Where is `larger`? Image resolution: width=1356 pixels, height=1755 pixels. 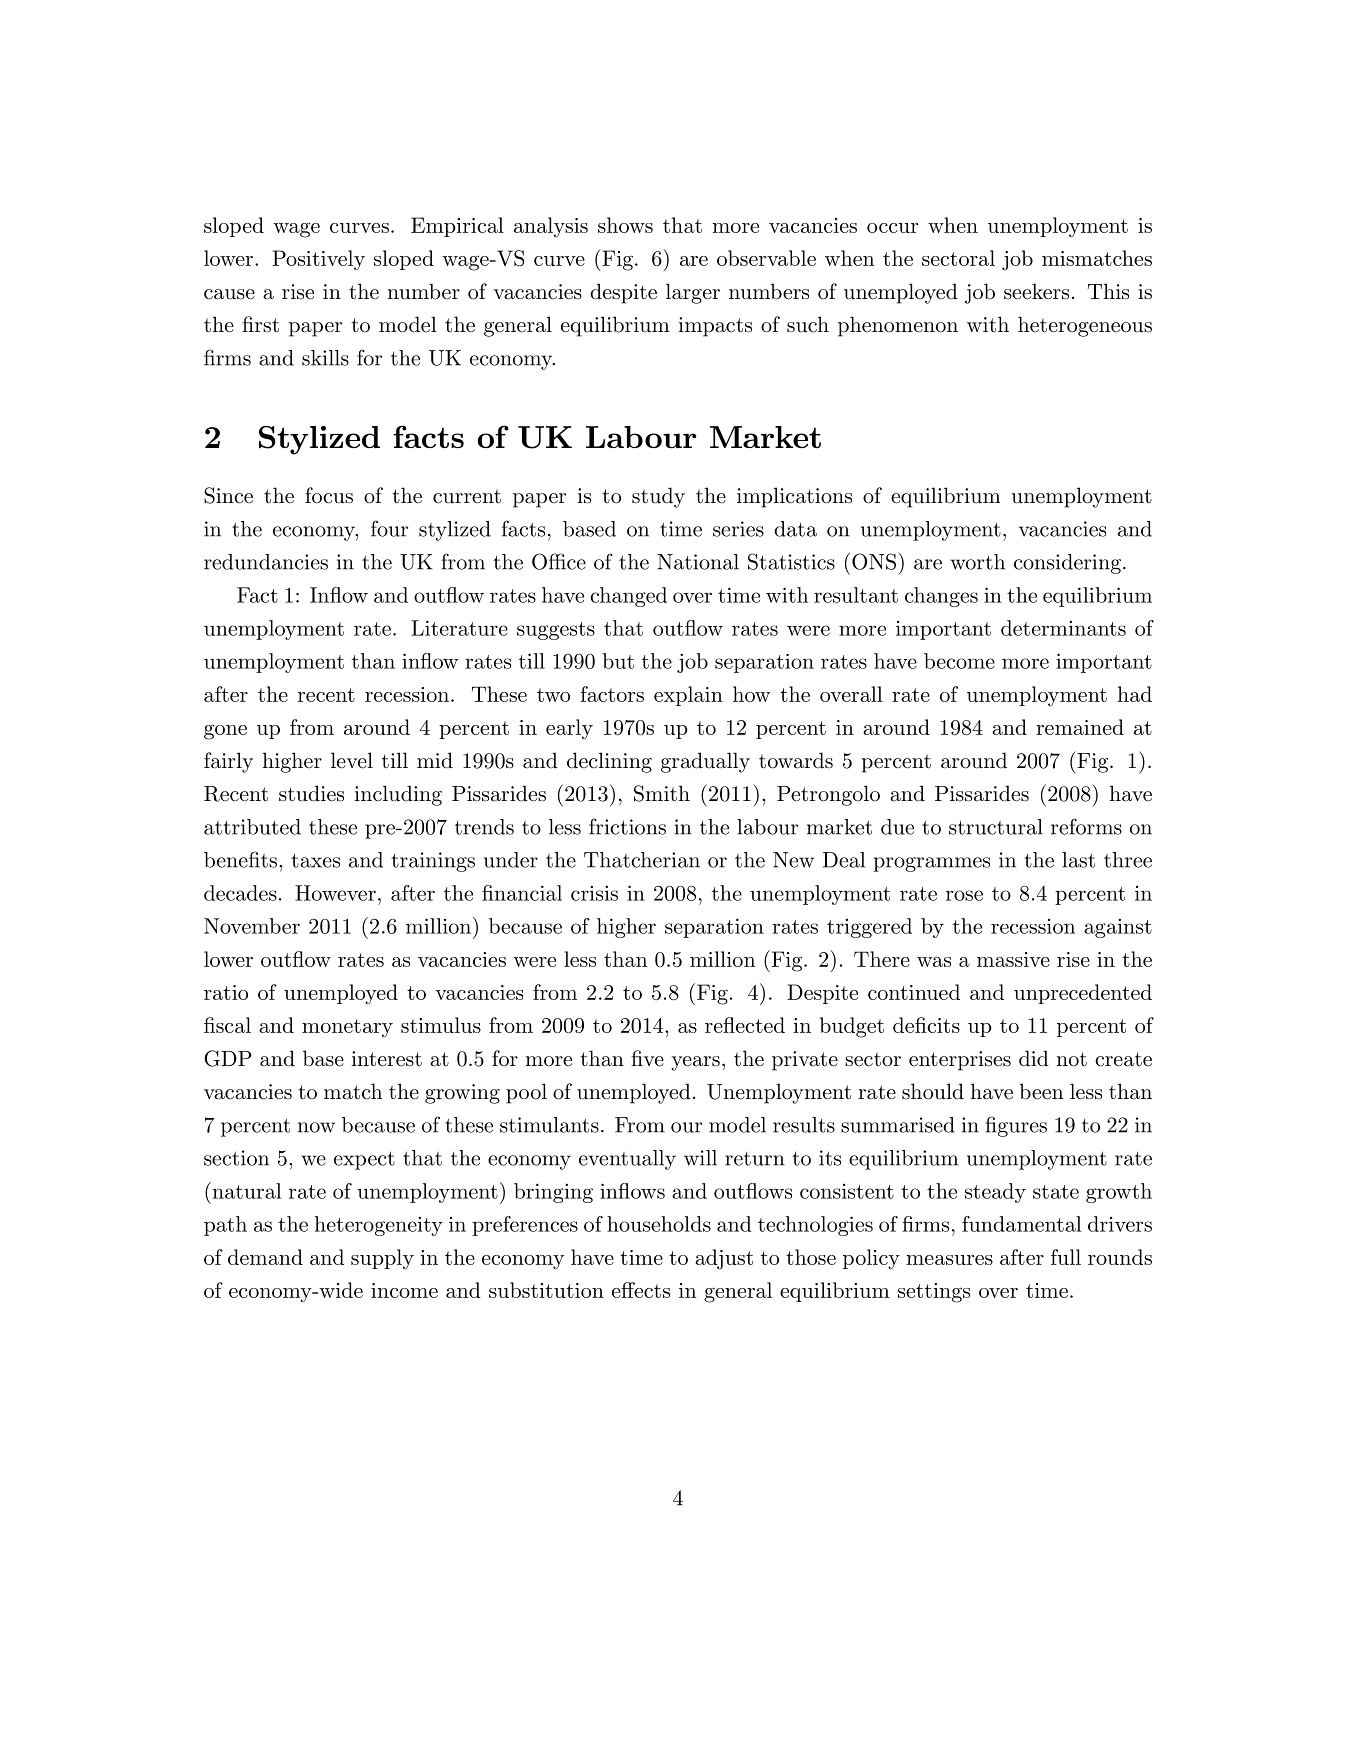 larger is located at coordinates (693, 293).
